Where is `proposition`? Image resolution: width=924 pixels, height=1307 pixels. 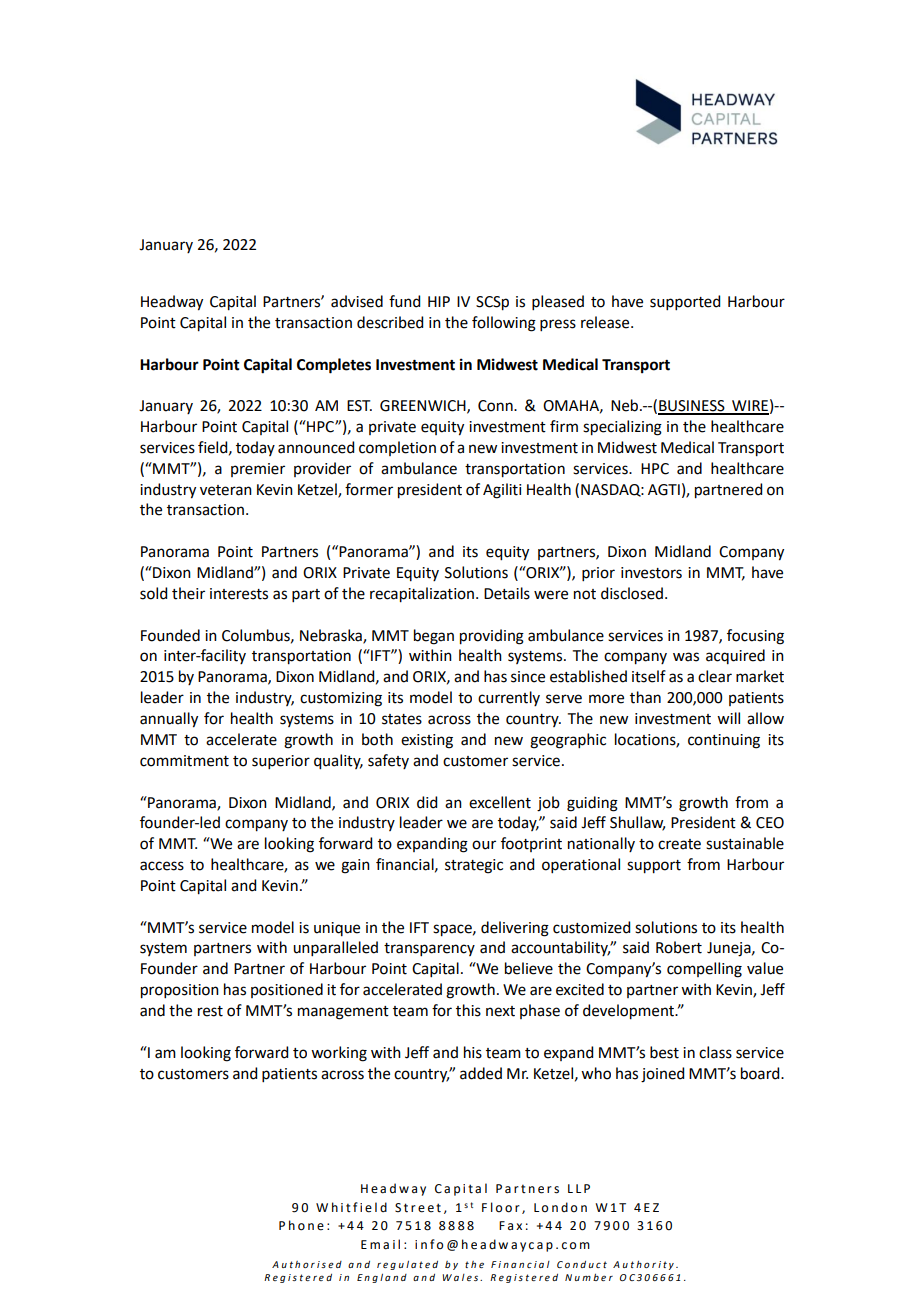 proposition is located at coordinates (180, 991).
